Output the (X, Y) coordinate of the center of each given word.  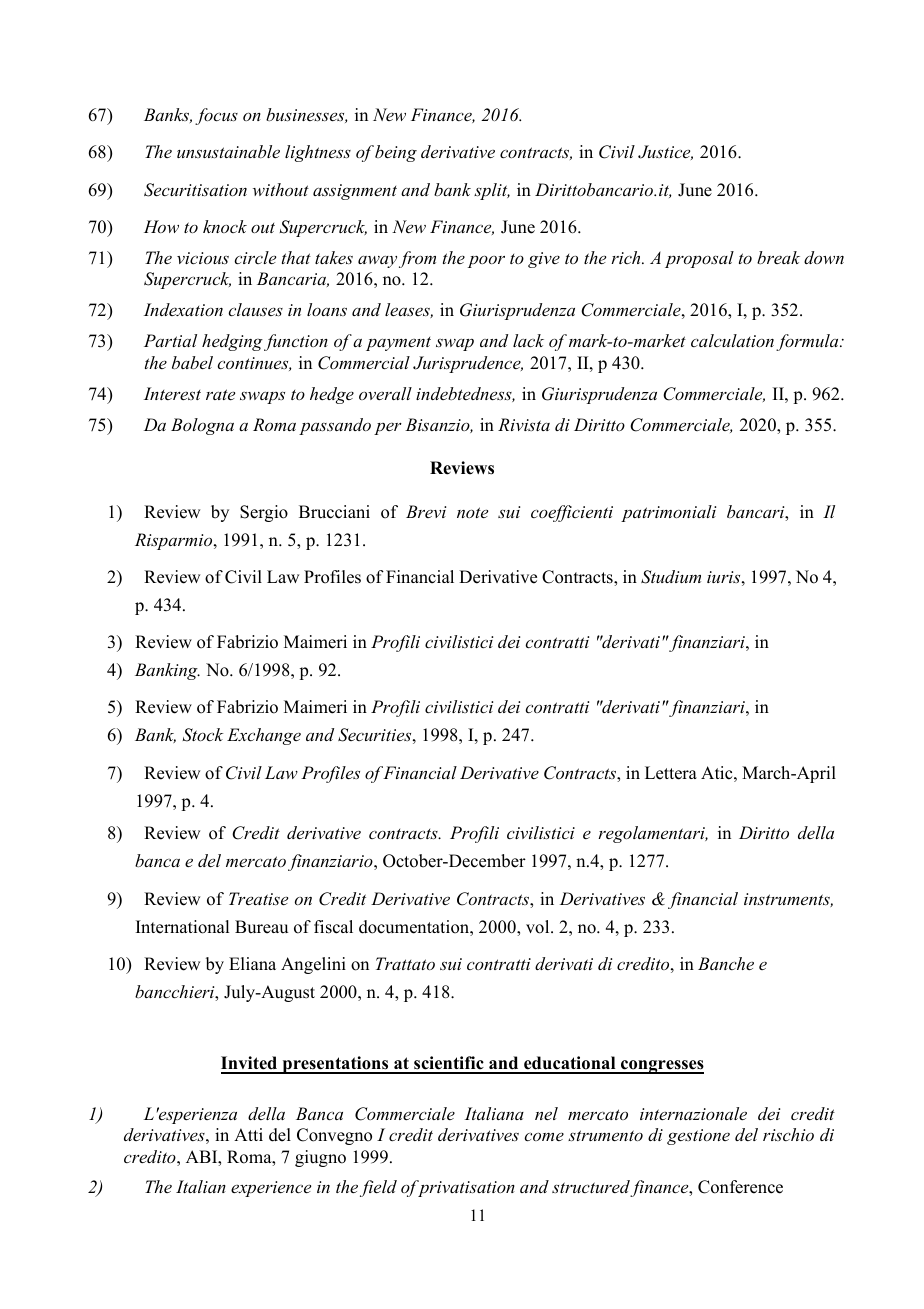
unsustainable (228, 151)
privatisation (465, 1188)
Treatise (258, 898)
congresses (661, 1067)
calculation (732, 340)
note (472, 512)
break (778, 257)
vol (539, 927)
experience (271, 1189)
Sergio (264, 513)
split (492, 191)
